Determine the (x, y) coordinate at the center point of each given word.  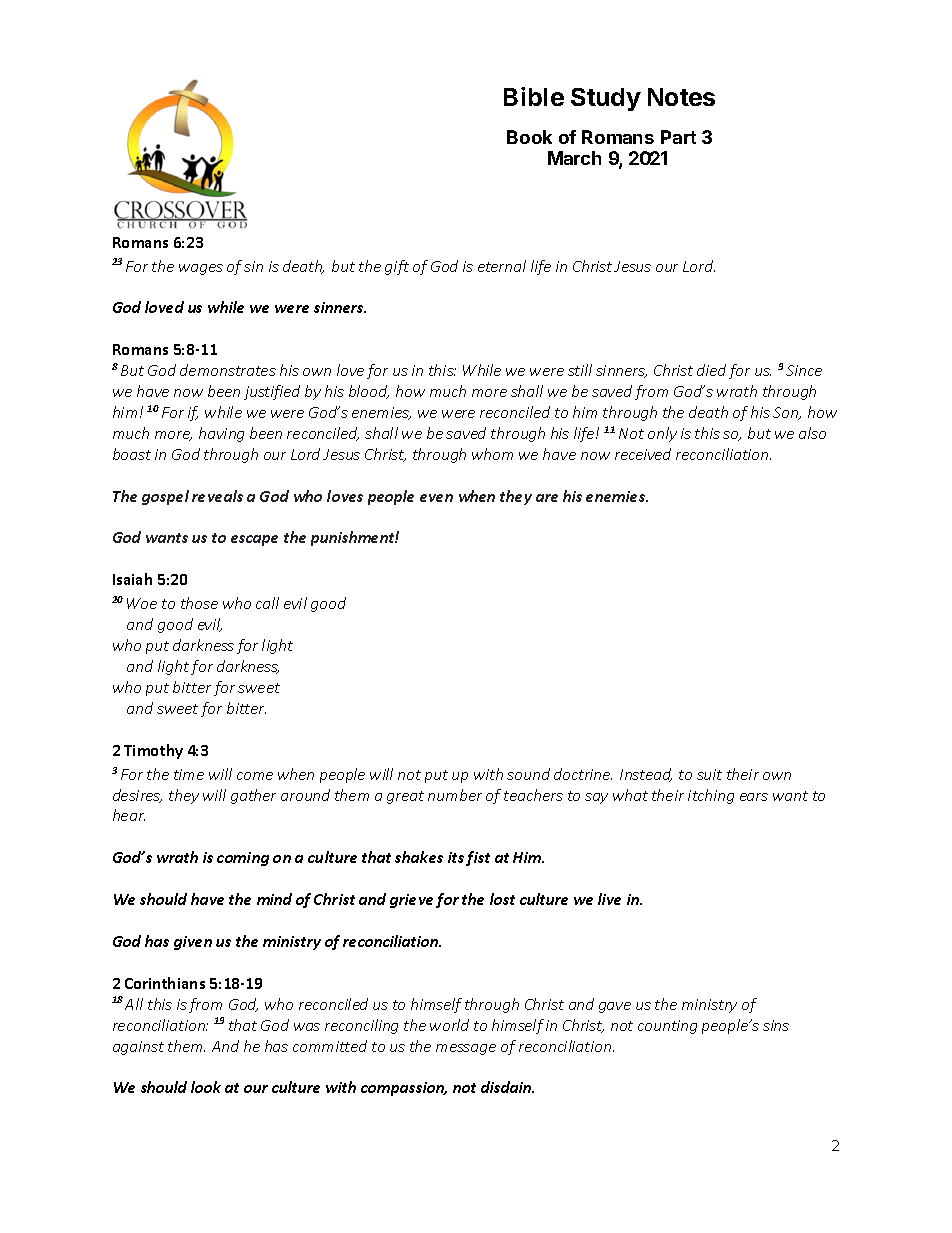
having (221, 434)
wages (201, 269)
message (466, 1049)
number (455, 795)
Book (529, 137)
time (189, 774)
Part (678, 137)
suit (709, 774)
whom (492, 454)
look (206, 1087)
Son (787, 413)
